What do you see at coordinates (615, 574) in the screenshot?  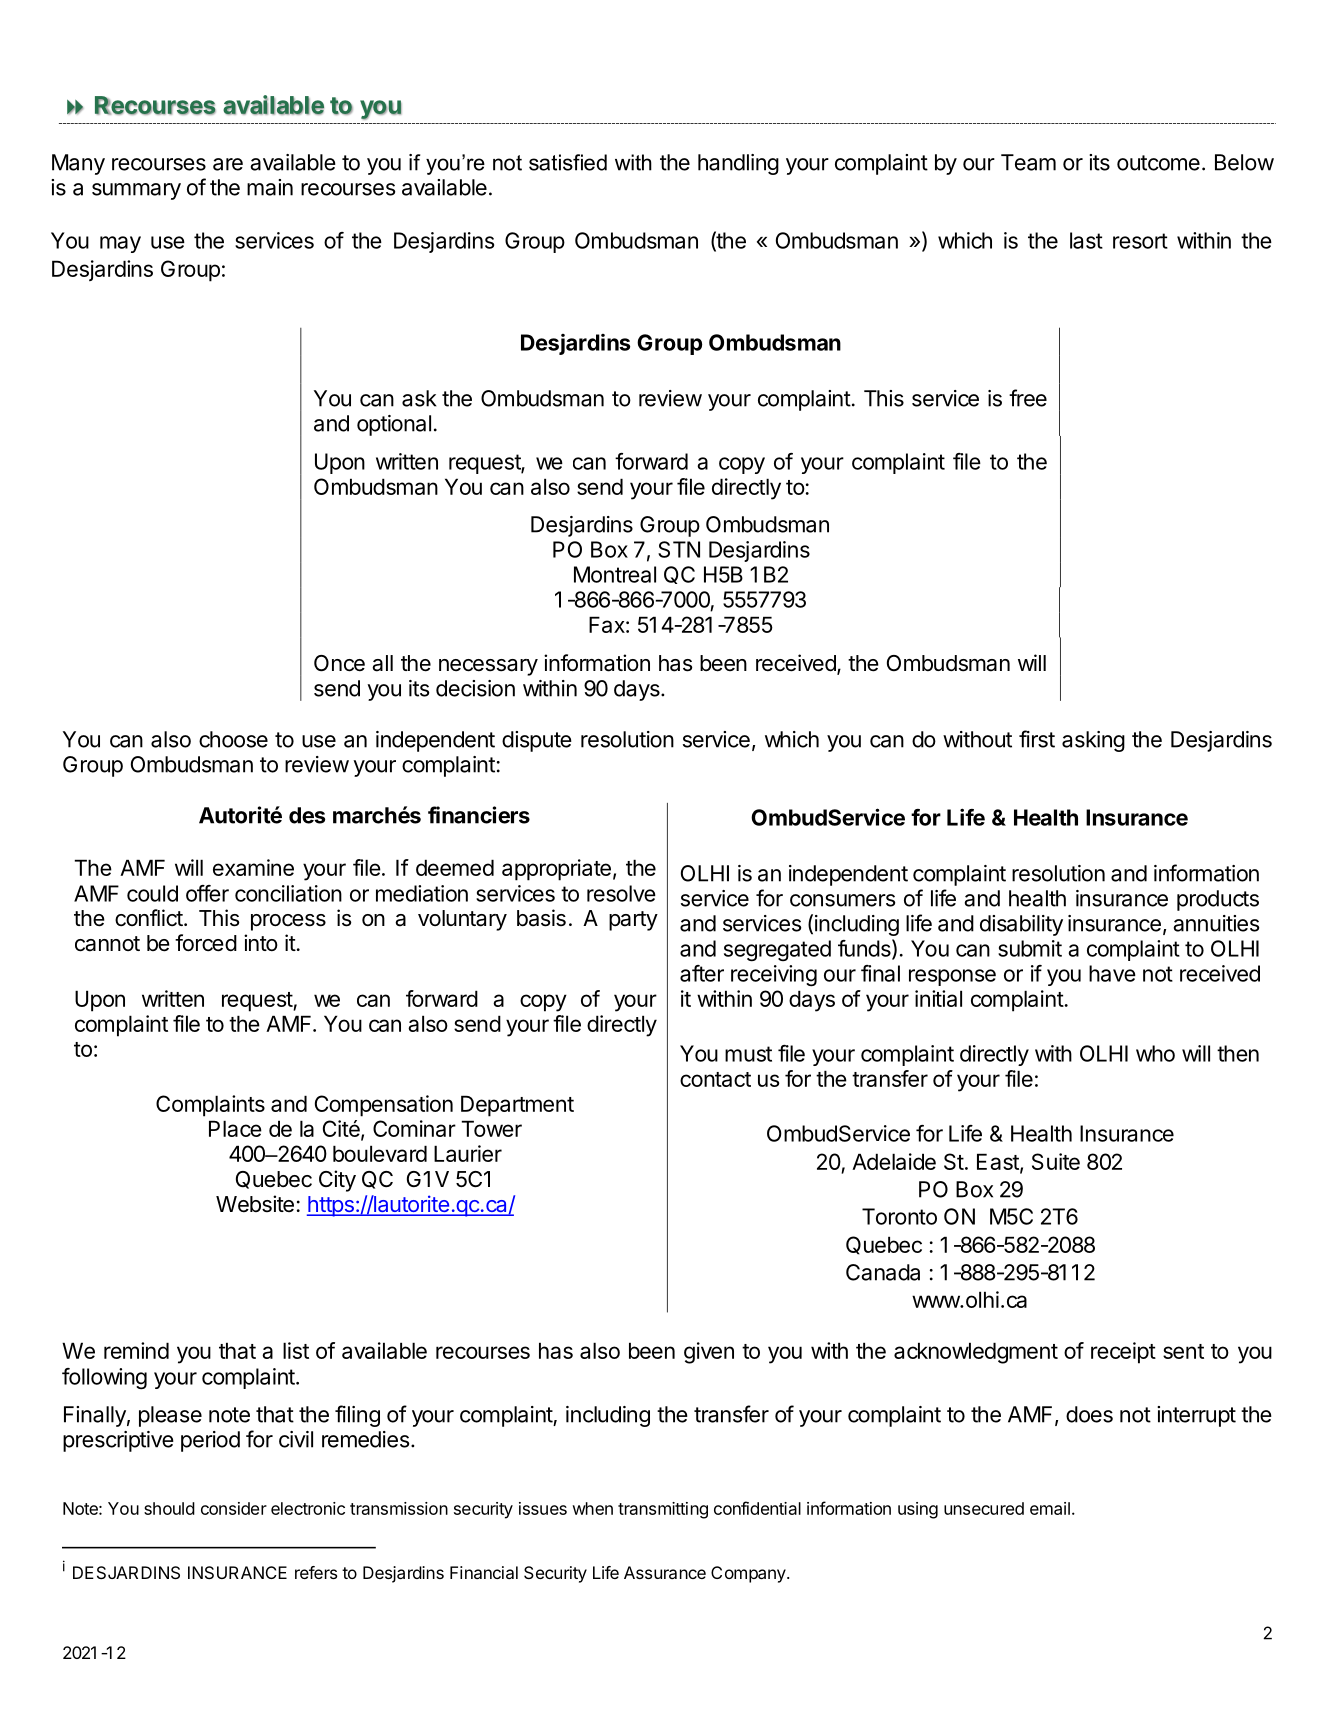 I see `Montreal` at bounding box center [615, 574].
